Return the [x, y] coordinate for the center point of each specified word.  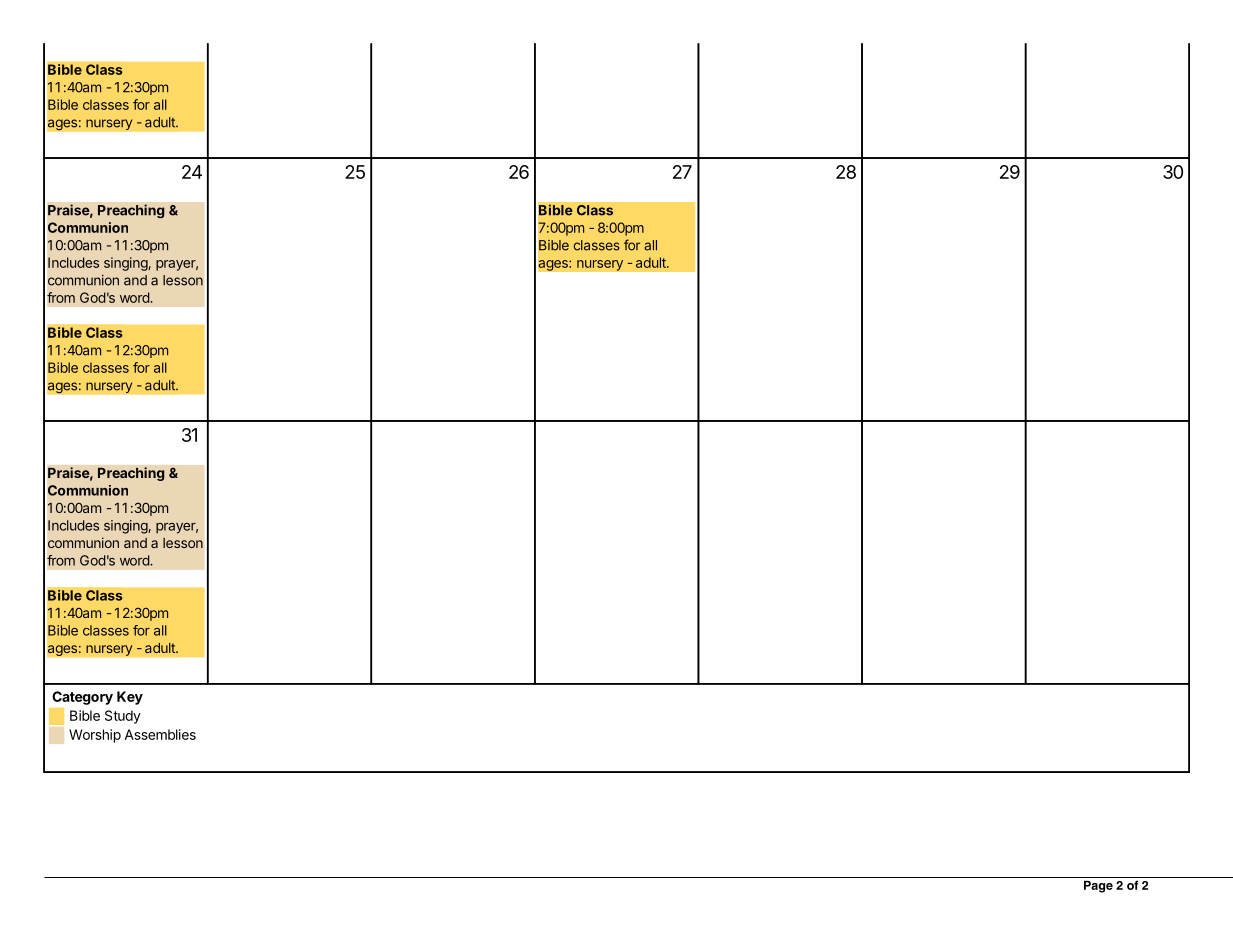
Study [123, 717]
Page [1098, 887]
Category [82, 698]
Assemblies [160, 734]
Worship [95, 736]
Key [130, 698]
